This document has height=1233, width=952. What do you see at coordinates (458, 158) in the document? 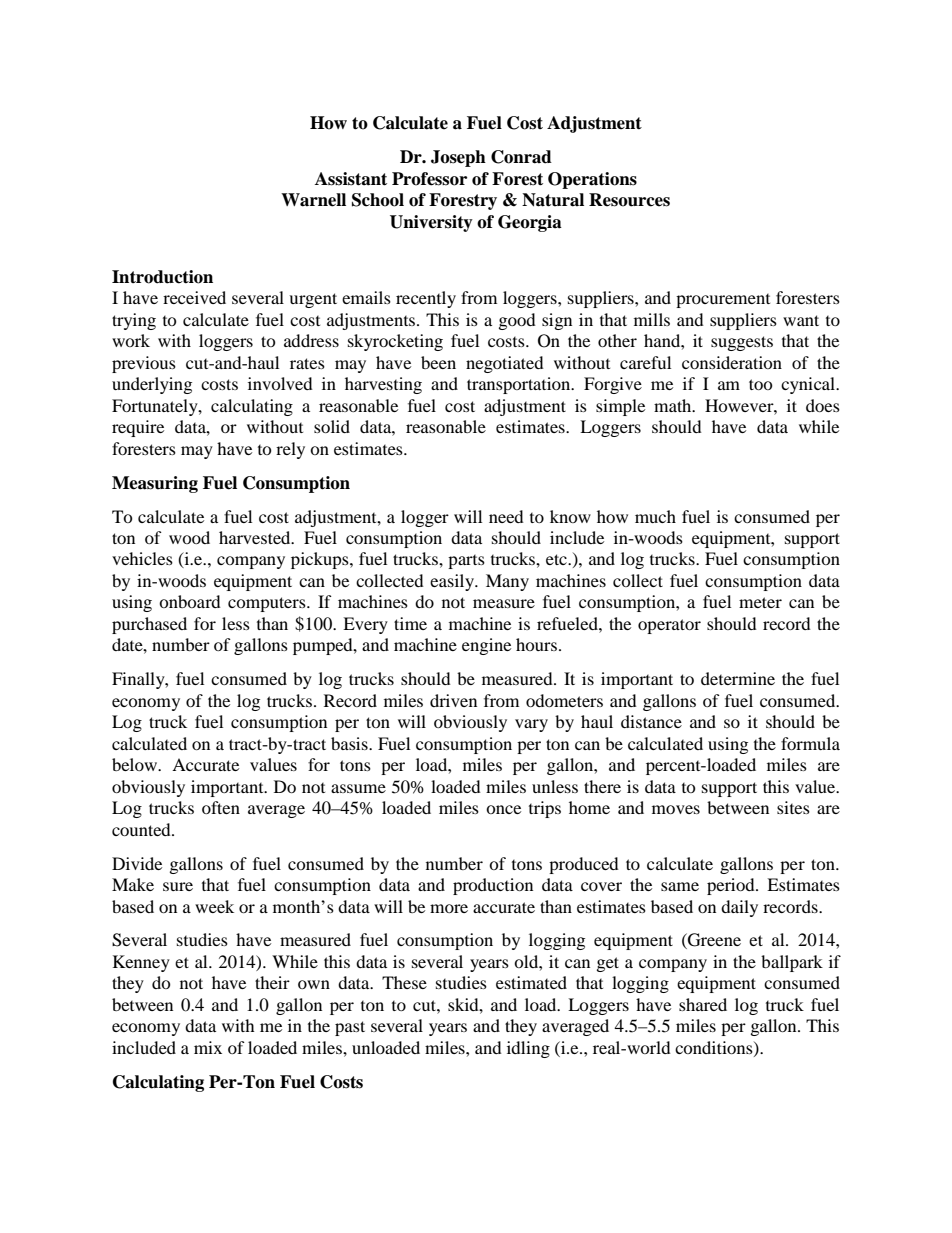
I see `Joseph` at bounding box center [458, 158].
